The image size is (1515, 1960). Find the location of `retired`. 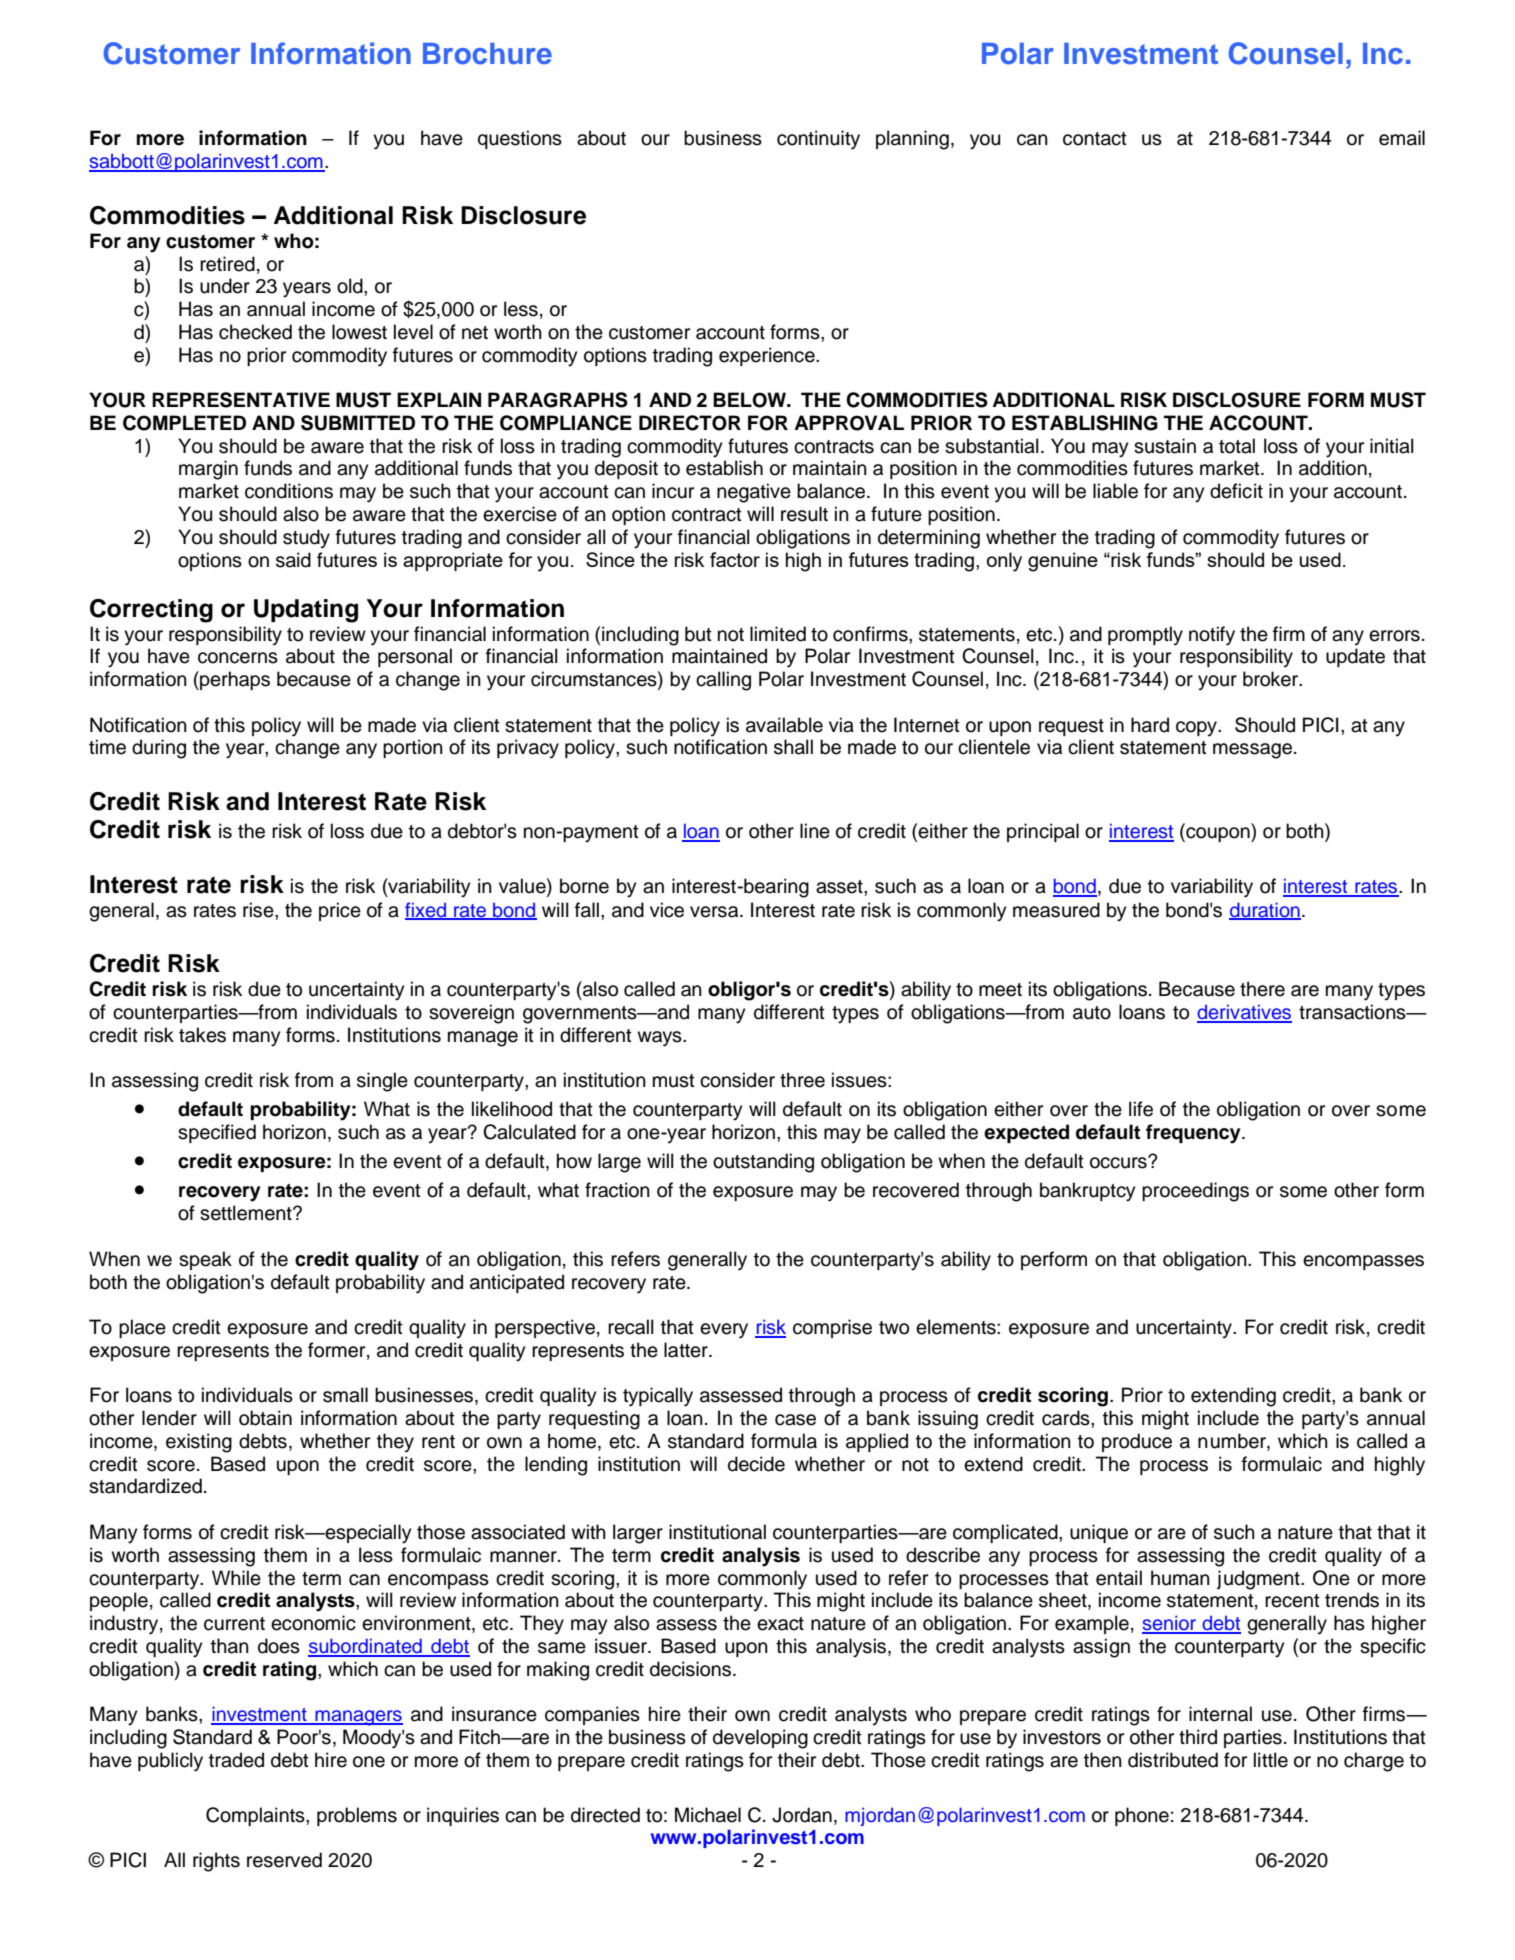

retired is located at coordinates (227, 264).
